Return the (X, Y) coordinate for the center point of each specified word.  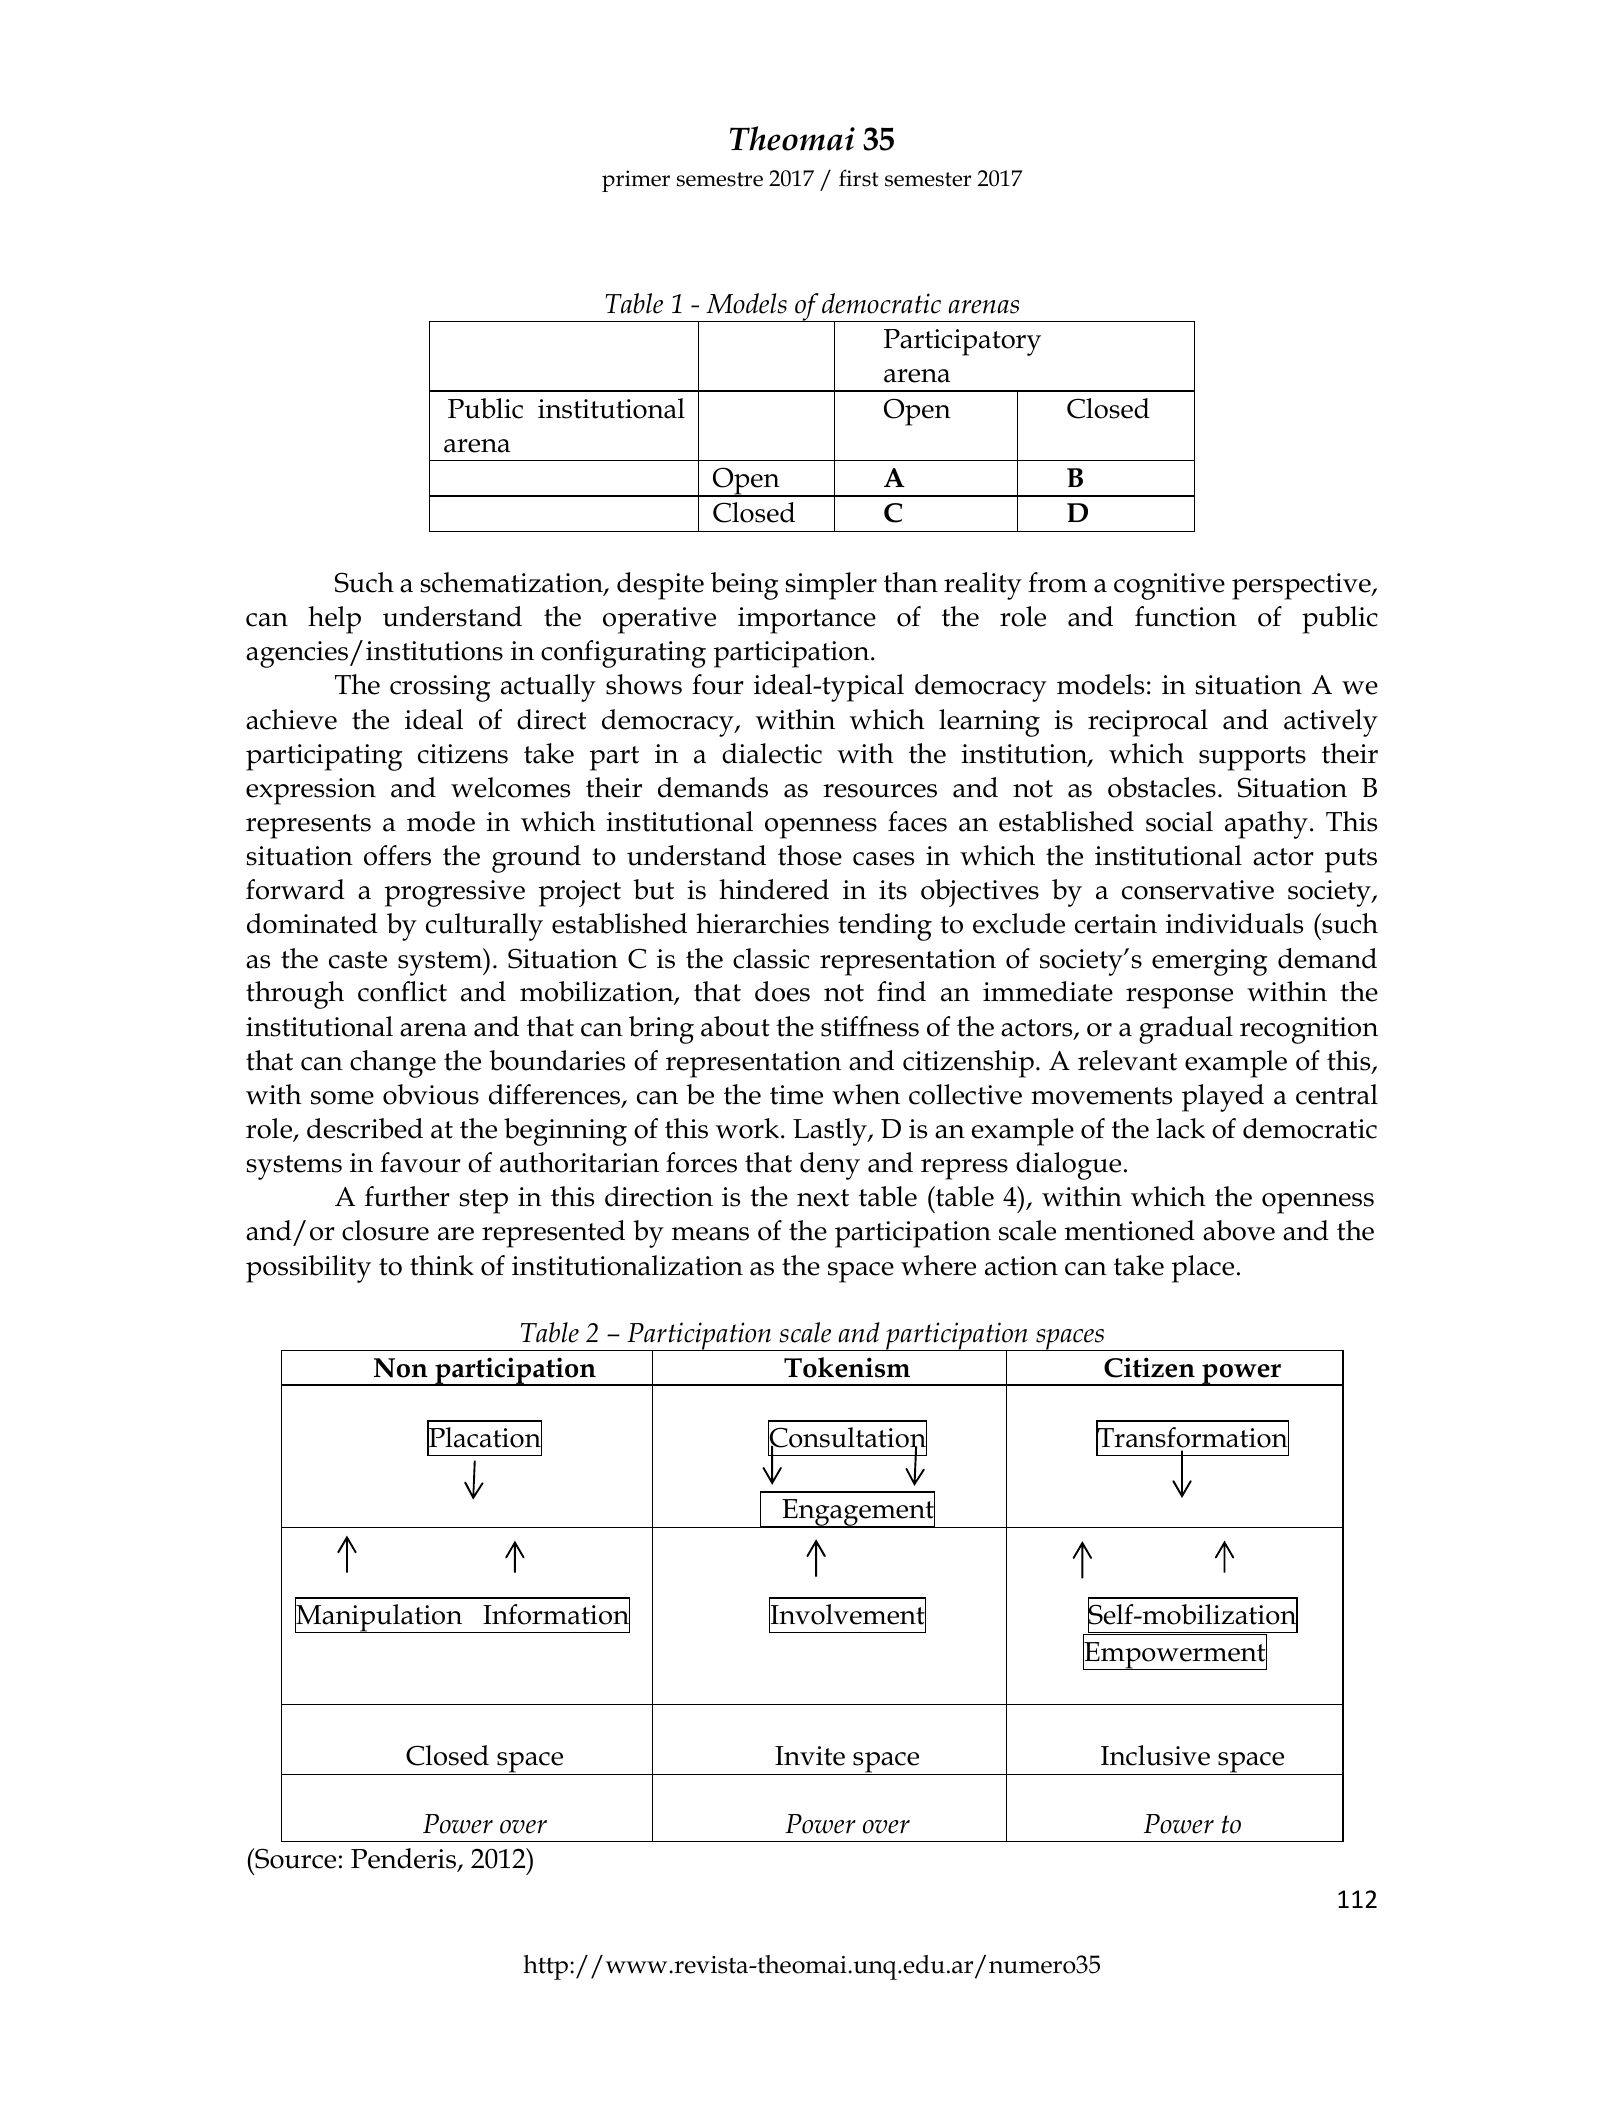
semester (928, 179)
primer (636, 181)
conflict (402, 991)
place (1203, 1269)
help (334, 620)
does (782, 991)
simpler (831, 586)
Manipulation (380, 1617)
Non (401, 1368)
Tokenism (847, 1367)
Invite (810, 1756)
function (1186, 616)
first (859, 178)
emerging (1210, 962)
